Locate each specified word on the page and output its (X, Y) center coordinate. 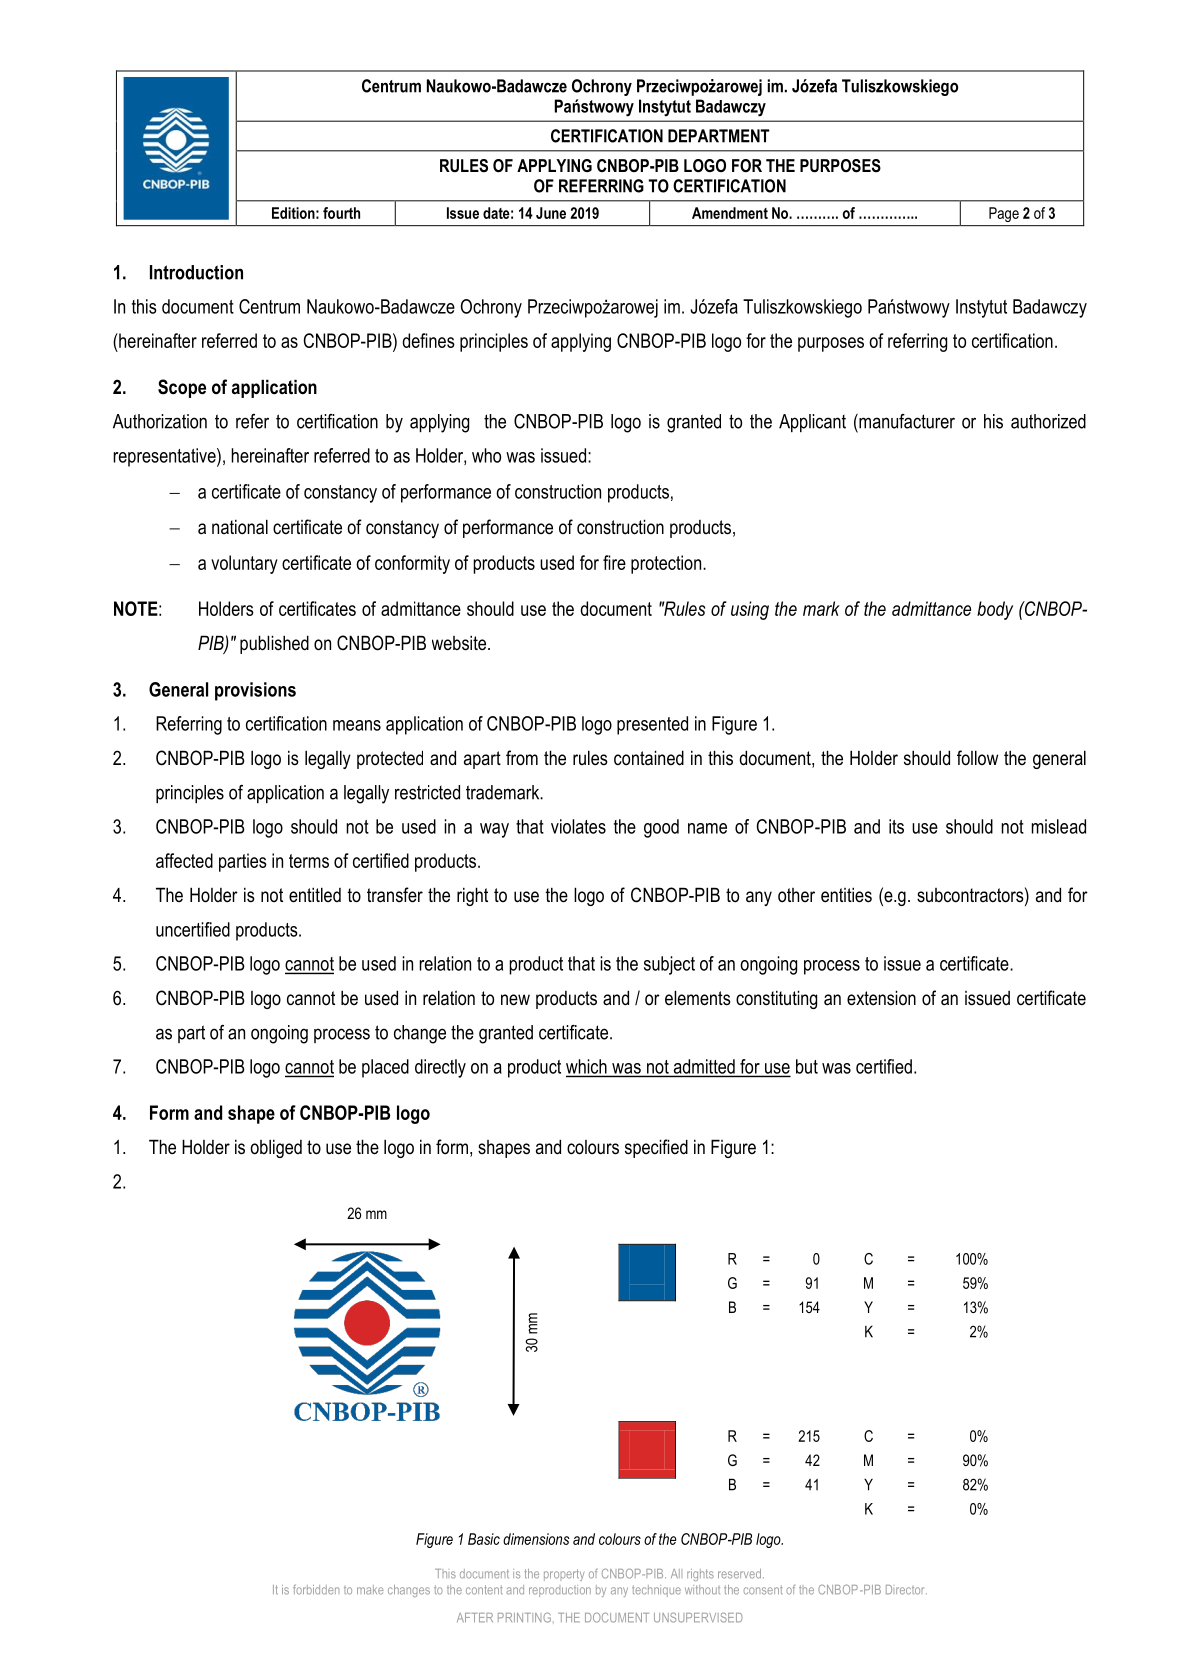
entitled (315, 895)
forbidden (316, 1589)
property (564, 1575)
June (551, 213)
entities (846, 895)
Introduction (196, 272)
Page (1004, 214)
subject (669, 965)
